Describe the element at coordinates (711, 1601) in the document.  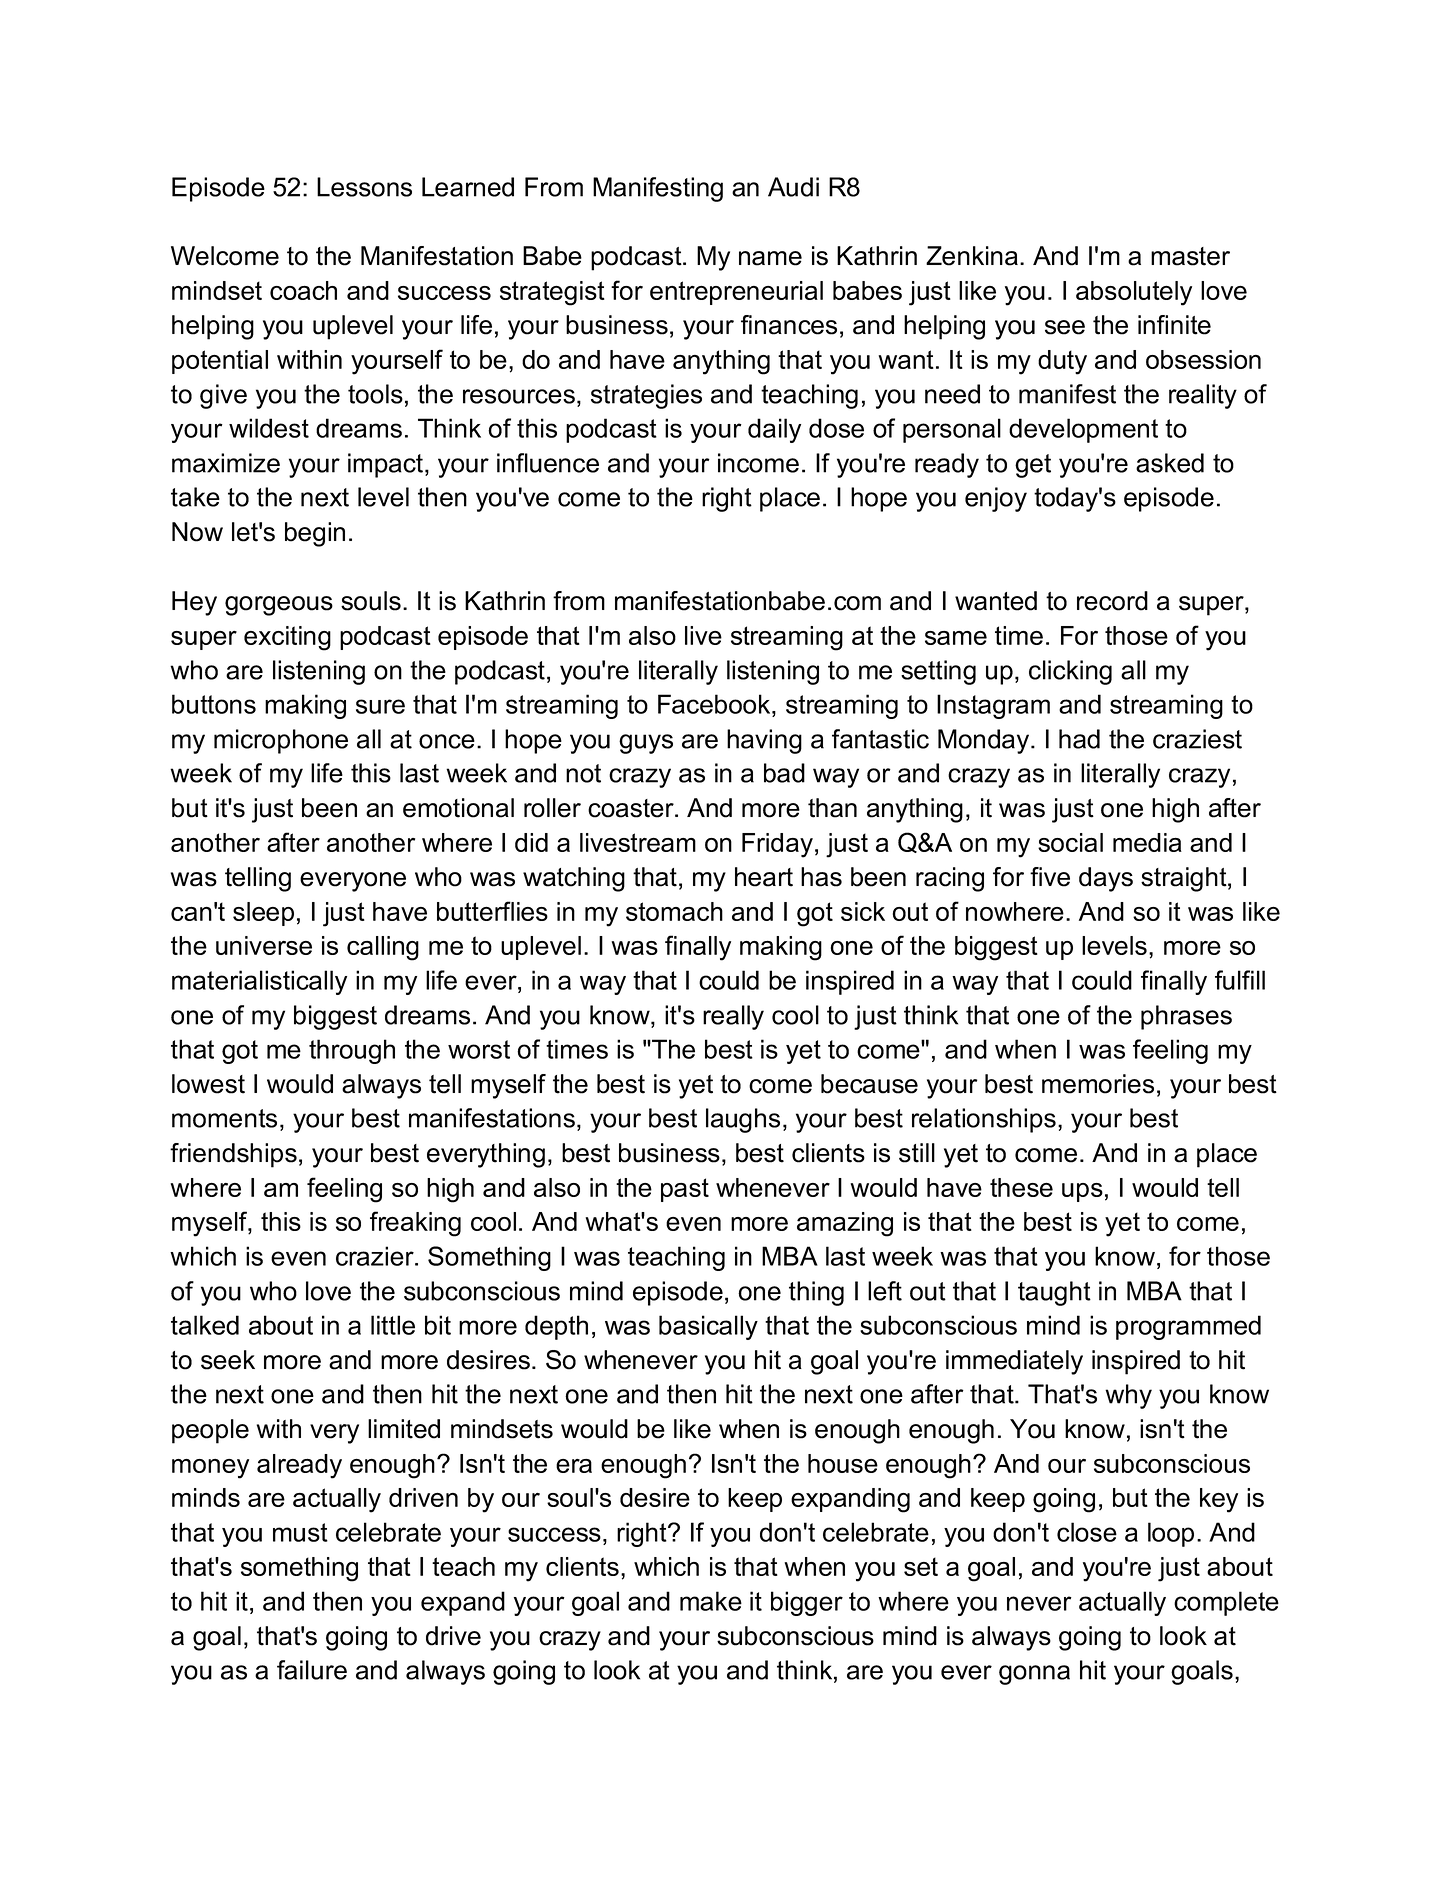
I see `make` at that location.
